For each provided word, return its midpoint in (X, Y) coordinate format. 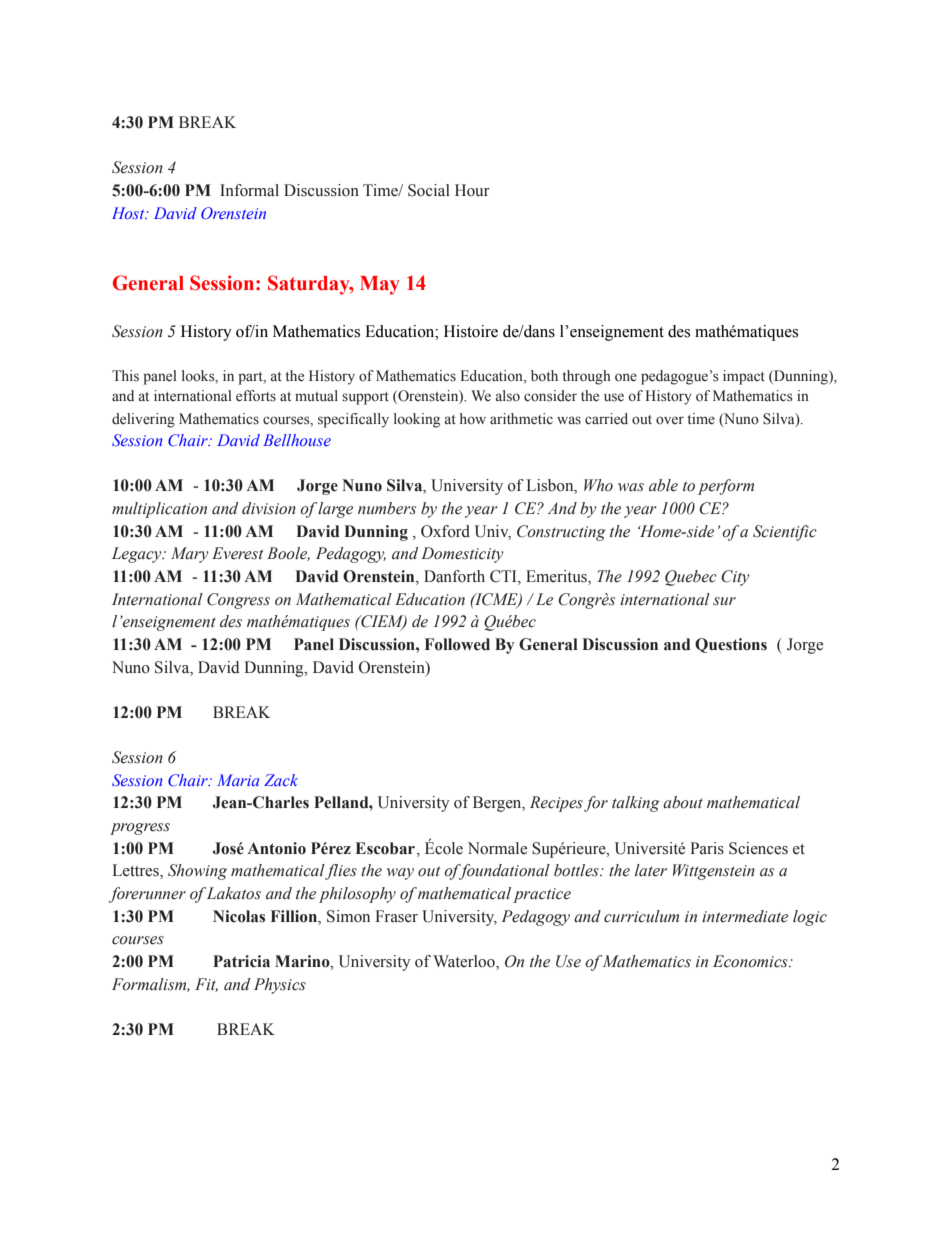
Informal (249, 190)
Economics (751, 961)
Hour (472, 190)
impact (744, 377)
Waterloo (465, 962)
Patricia (241, 961)
